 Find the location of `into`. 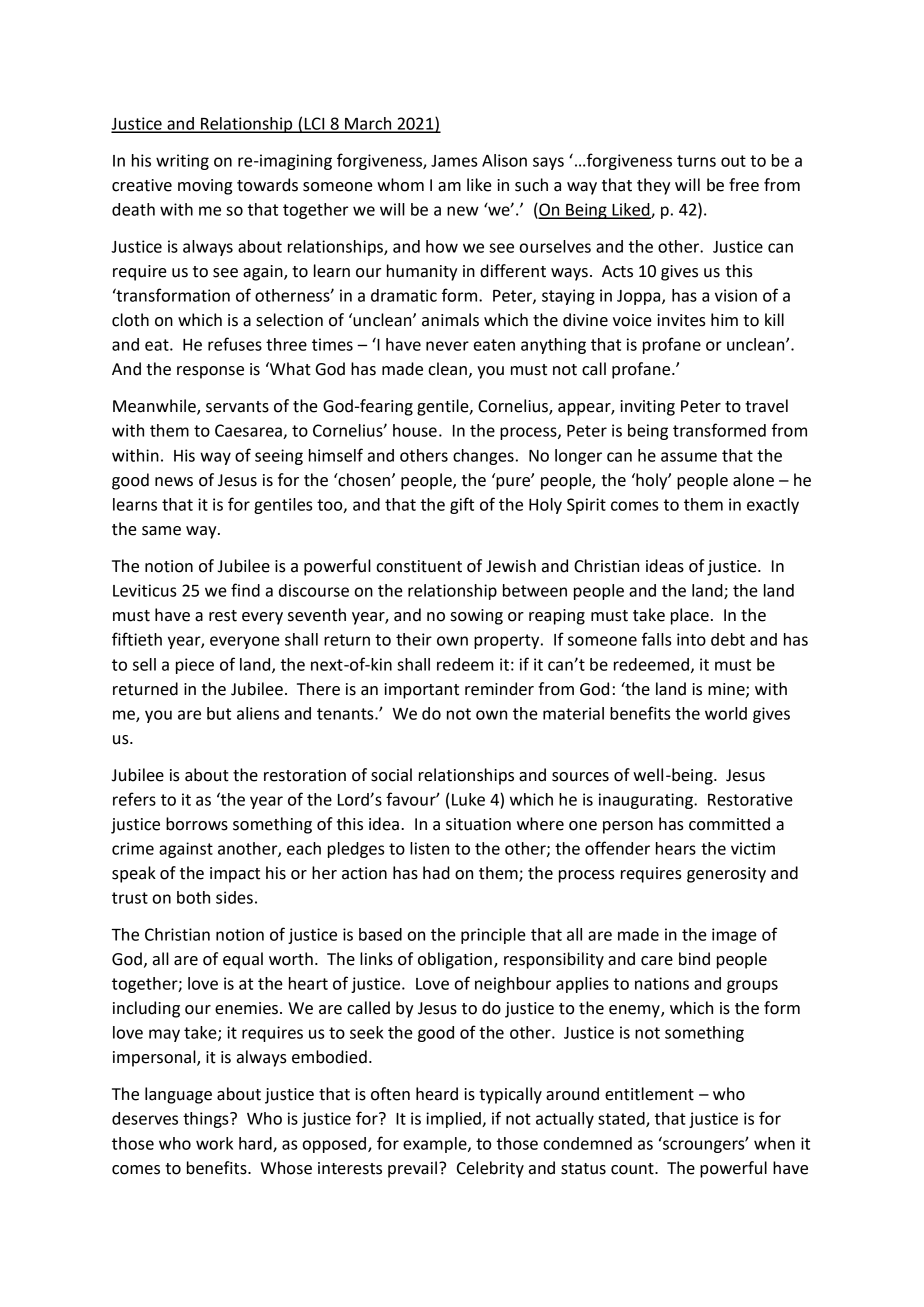

into is located at coordinates (691, 639).
